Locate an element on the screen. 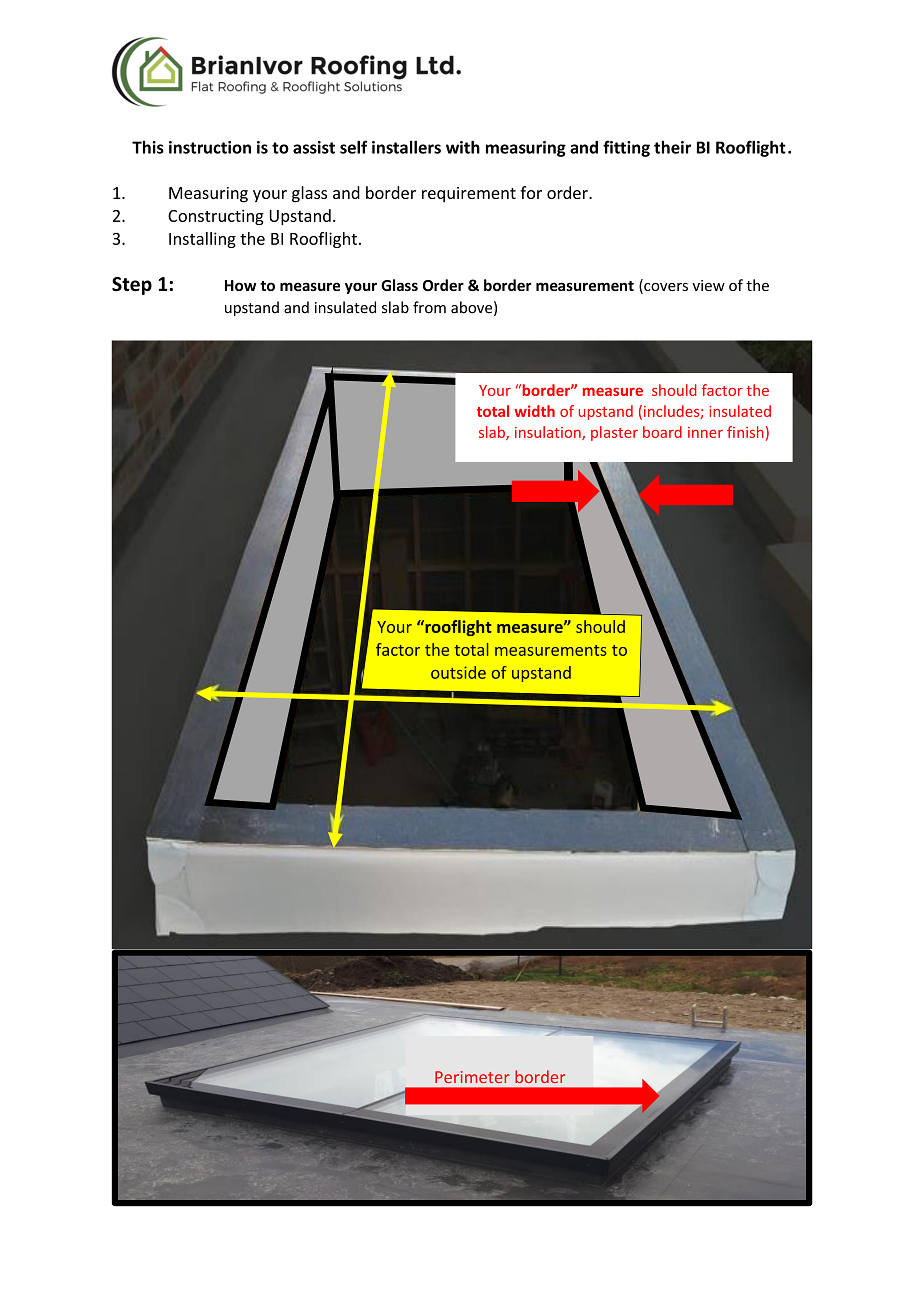 Image resolution: width=924 pixels, height=1308 pixels. Perimeter is located at coordinates (472, 1077).
